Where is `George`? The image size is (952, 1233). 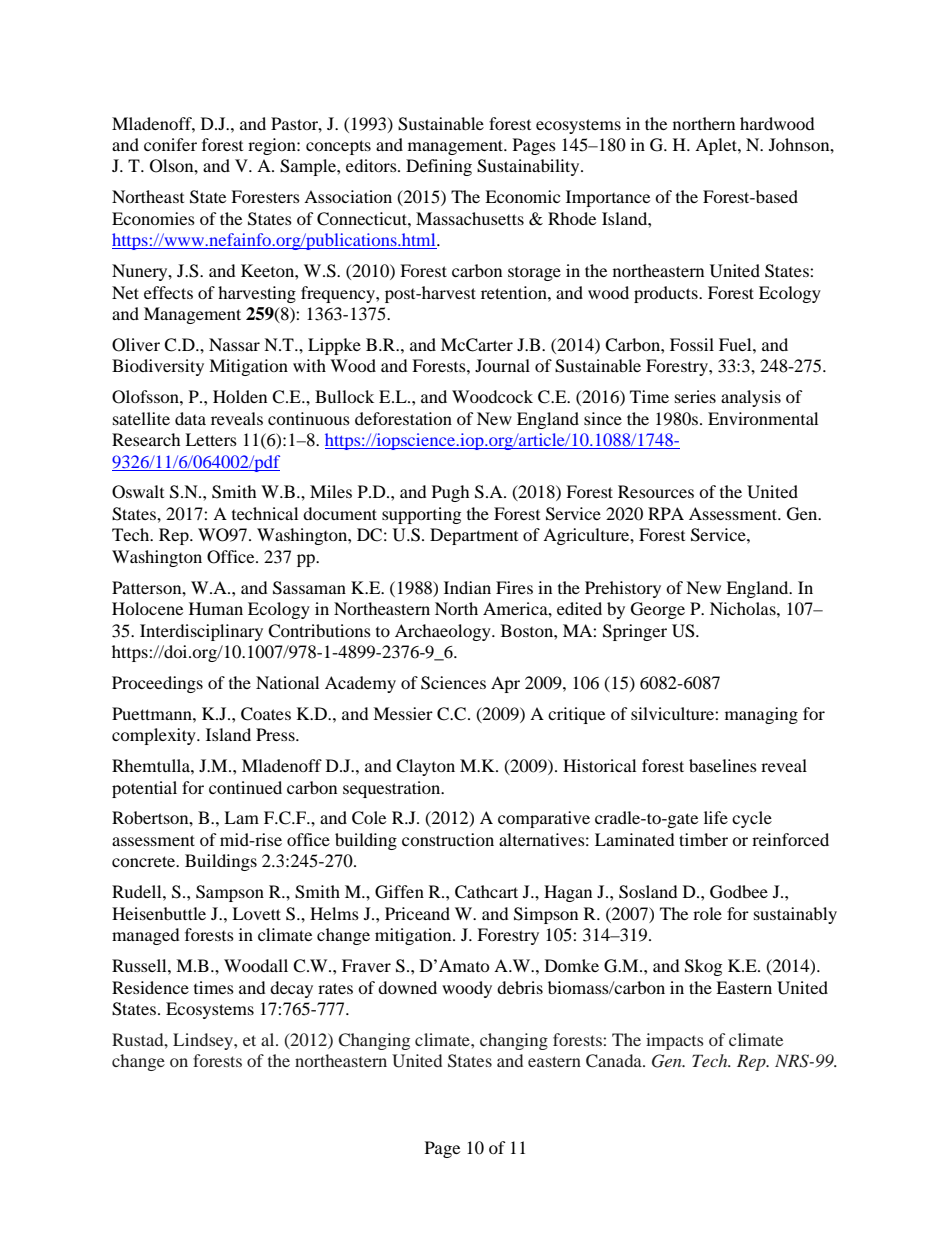
George is located at coordinates (658, 610).
